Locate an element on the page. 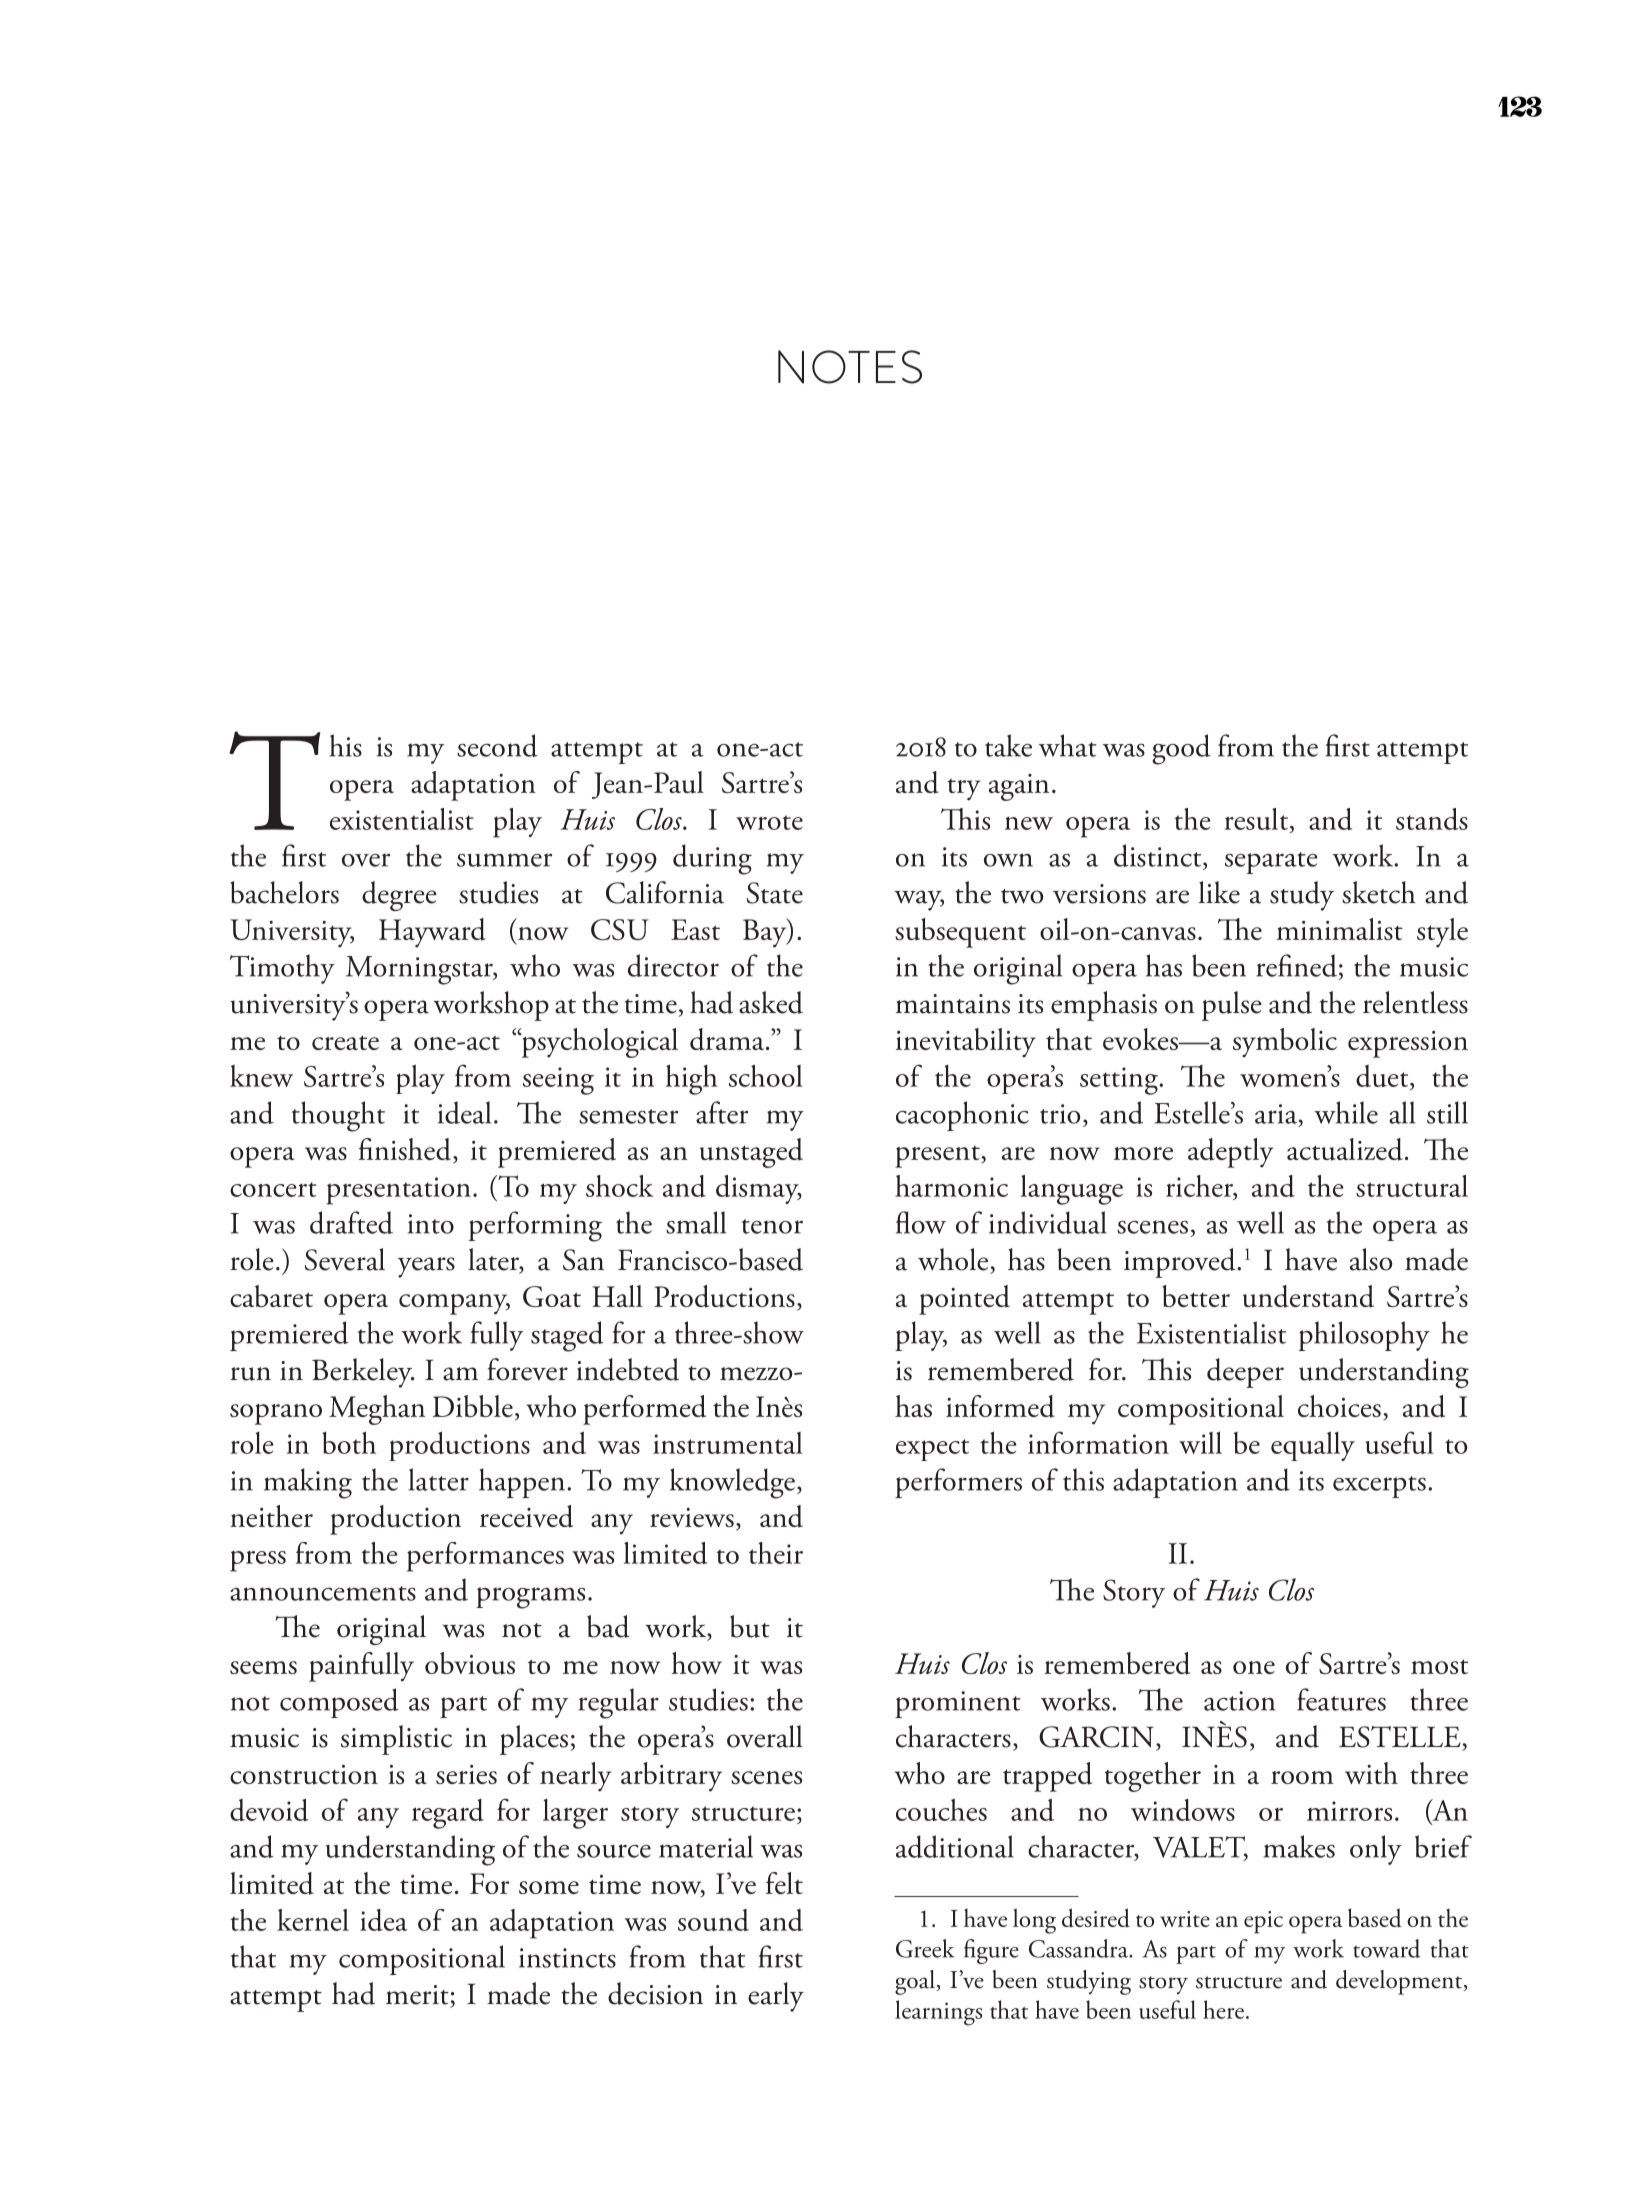  Hayward is located at coordinates (432, 933).
